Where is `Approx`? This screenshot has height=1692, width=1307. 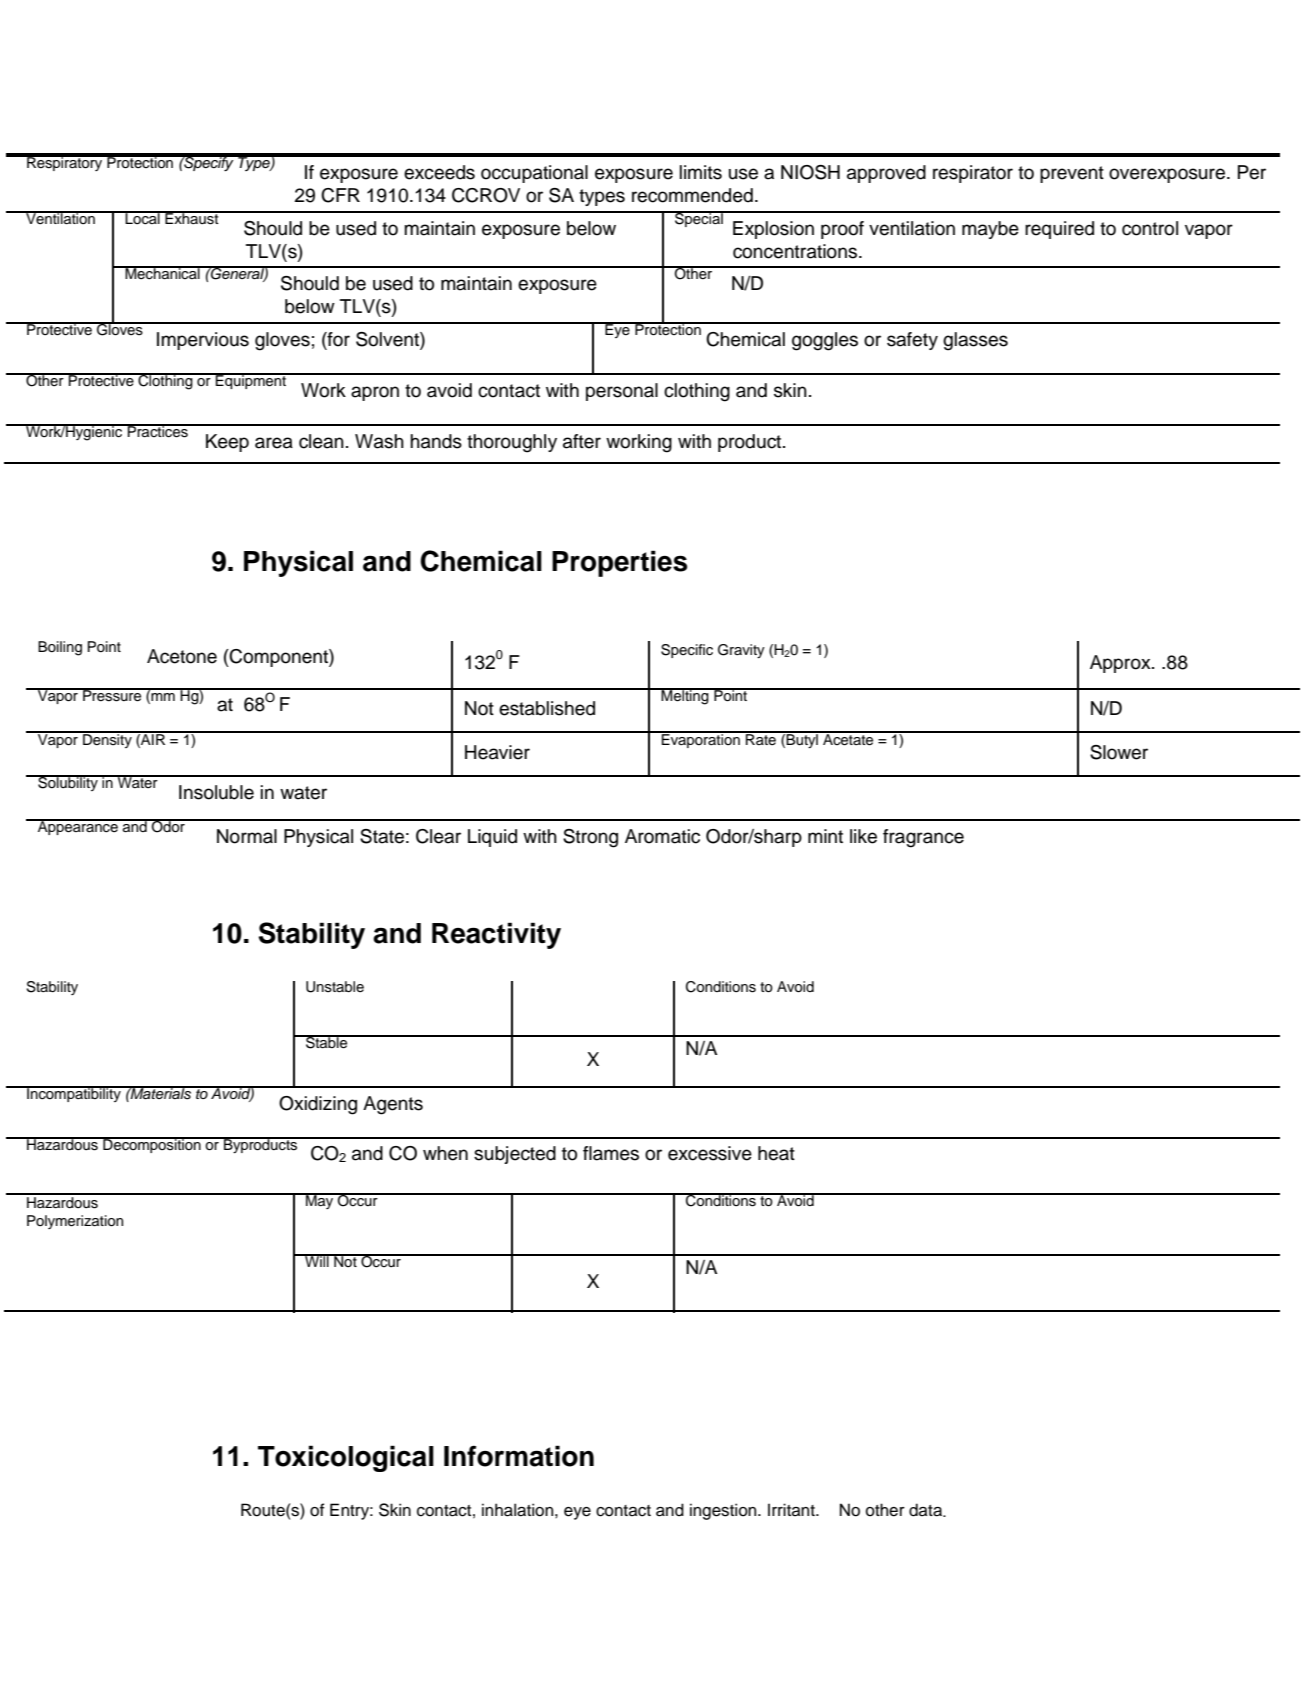 Approx is located at coordinates (1121, 664).
